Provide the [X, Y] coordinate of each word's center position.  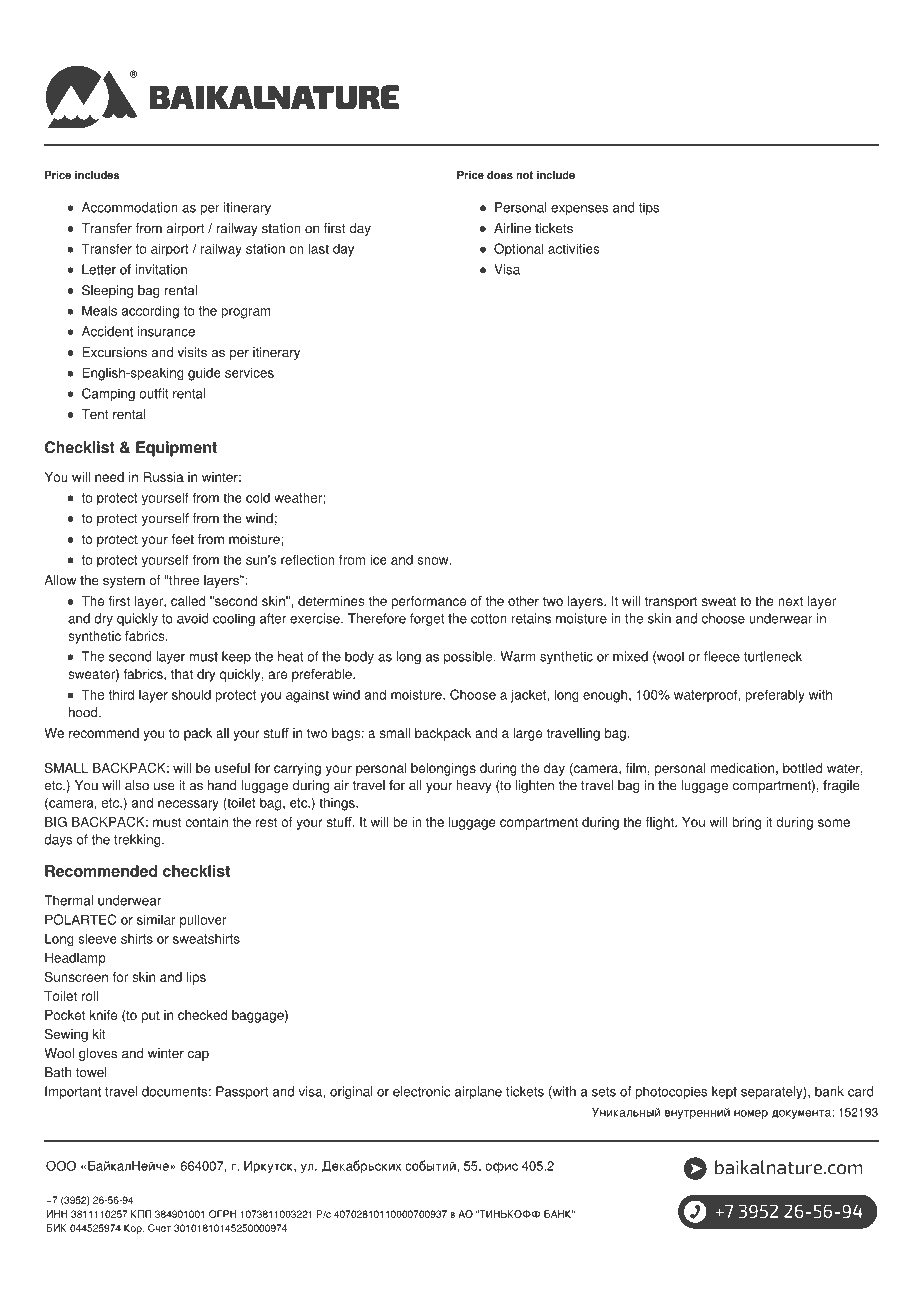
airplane [478, 1092]
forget [427, 619]
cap [198, 1055]
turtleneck [773, 656]
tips [649, 208]
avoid [192, 618]
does [500, 175]
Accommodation [130, 207]
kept [724, 1092]
